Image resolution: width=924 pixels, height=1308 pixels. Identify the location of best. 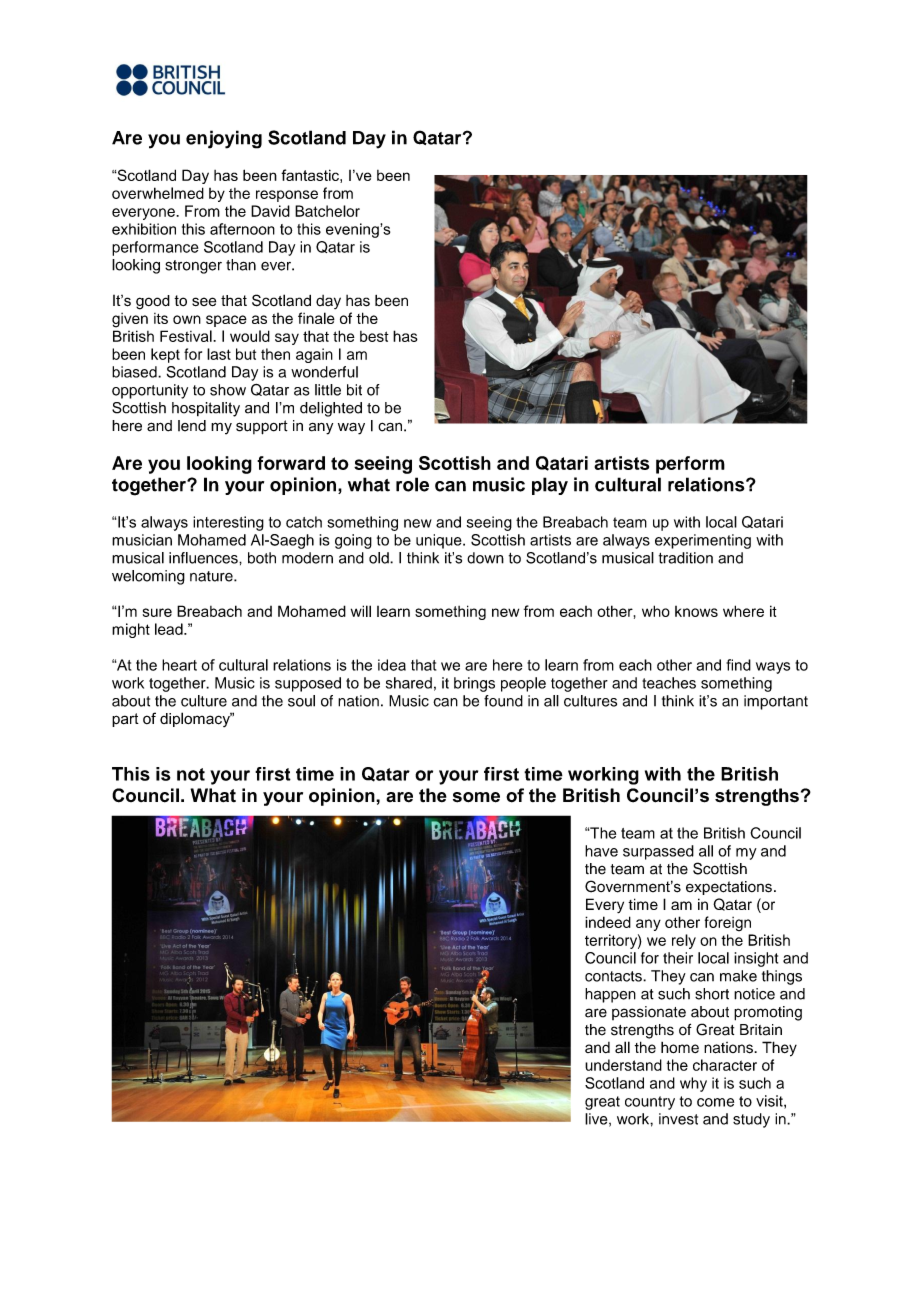
(374, 336).
